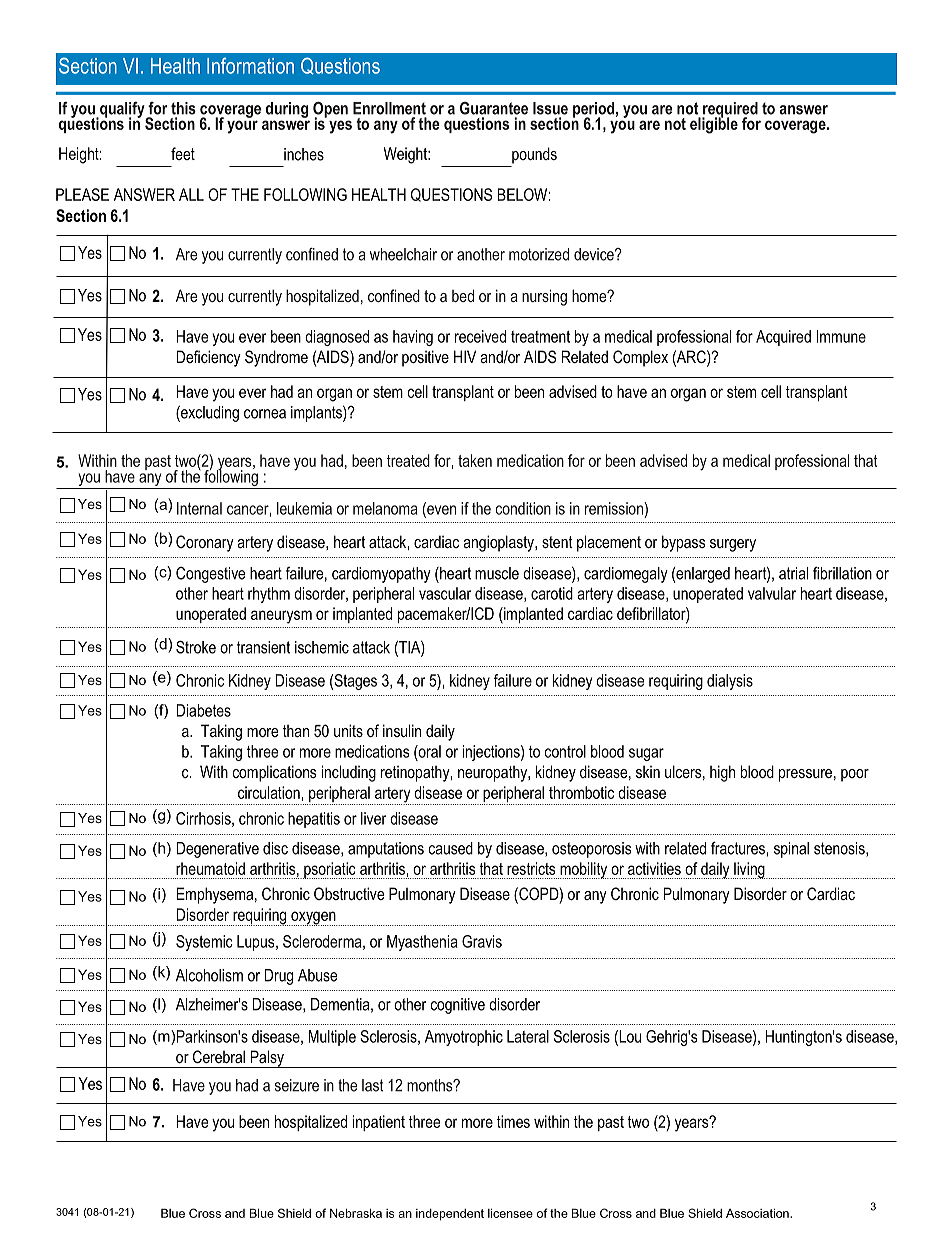  Describe the element at coordinates (475, 460) in the screenshot. I see `taken` at that location.
